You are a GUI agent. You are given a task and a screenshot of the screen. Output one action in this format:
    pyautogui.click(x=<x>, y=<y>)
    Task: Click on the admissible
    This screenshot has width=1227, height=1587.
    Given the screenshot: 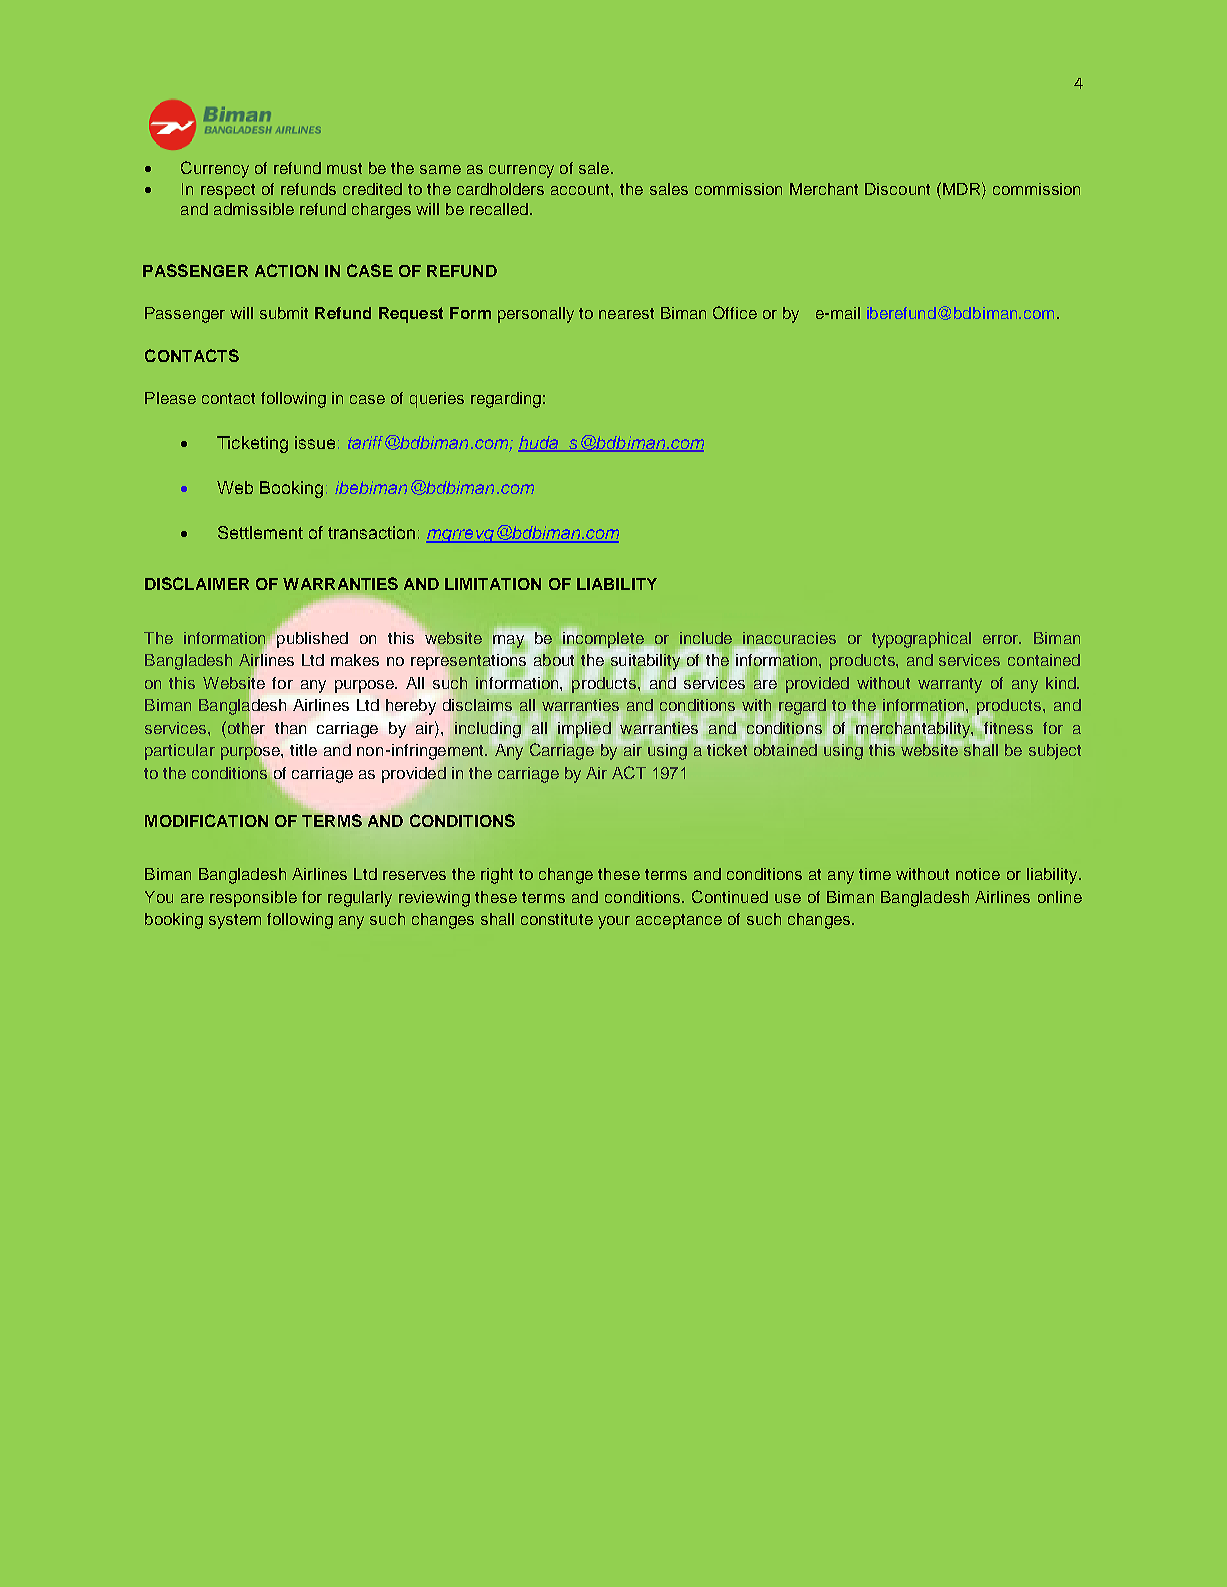 What is the action you would take?
    pyautogui.click(x=254, y=209)
